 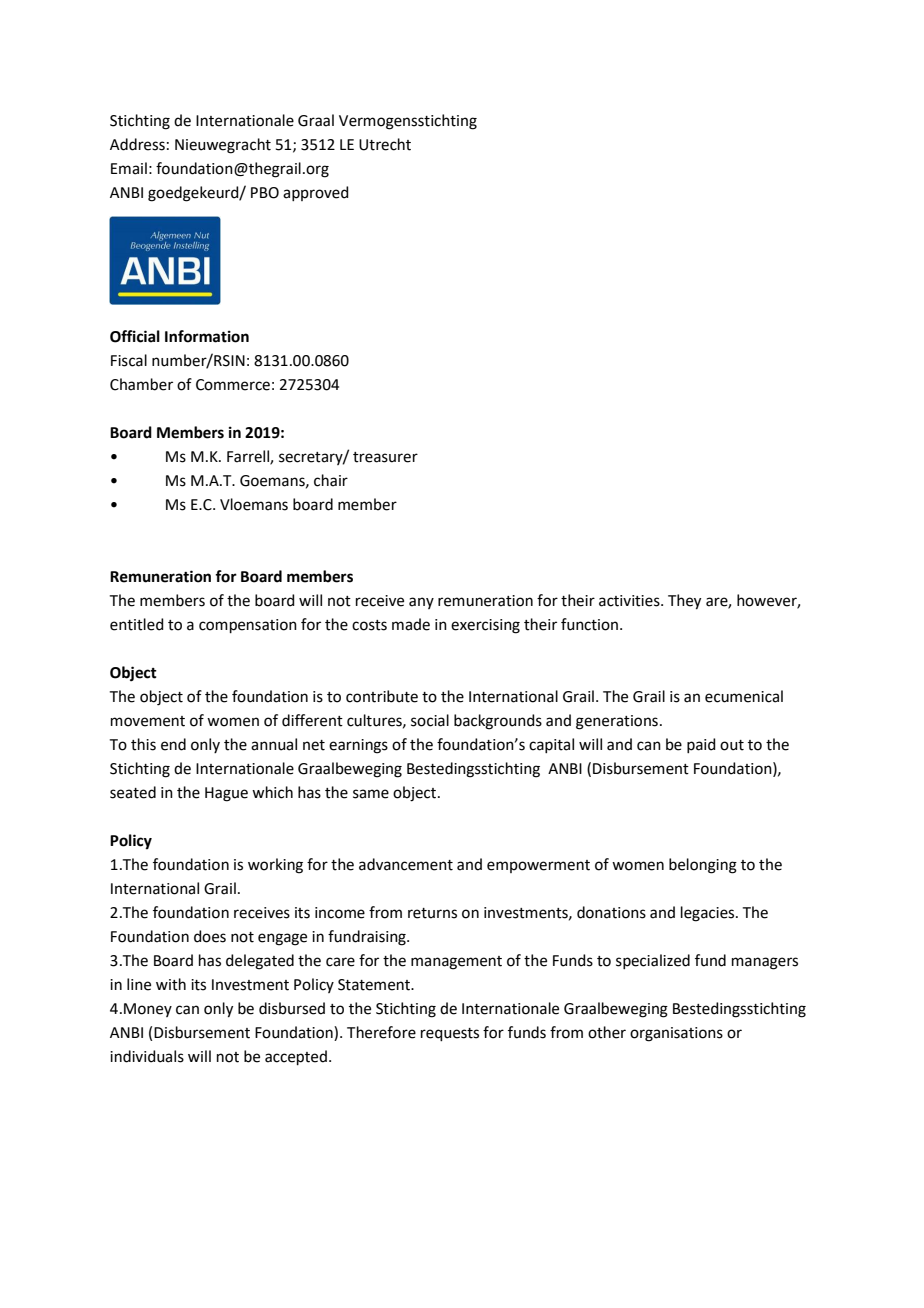 What do you see at coordinates (316, 193) in the screenshot?
I see `approved` at bounding box center [316, 193].
